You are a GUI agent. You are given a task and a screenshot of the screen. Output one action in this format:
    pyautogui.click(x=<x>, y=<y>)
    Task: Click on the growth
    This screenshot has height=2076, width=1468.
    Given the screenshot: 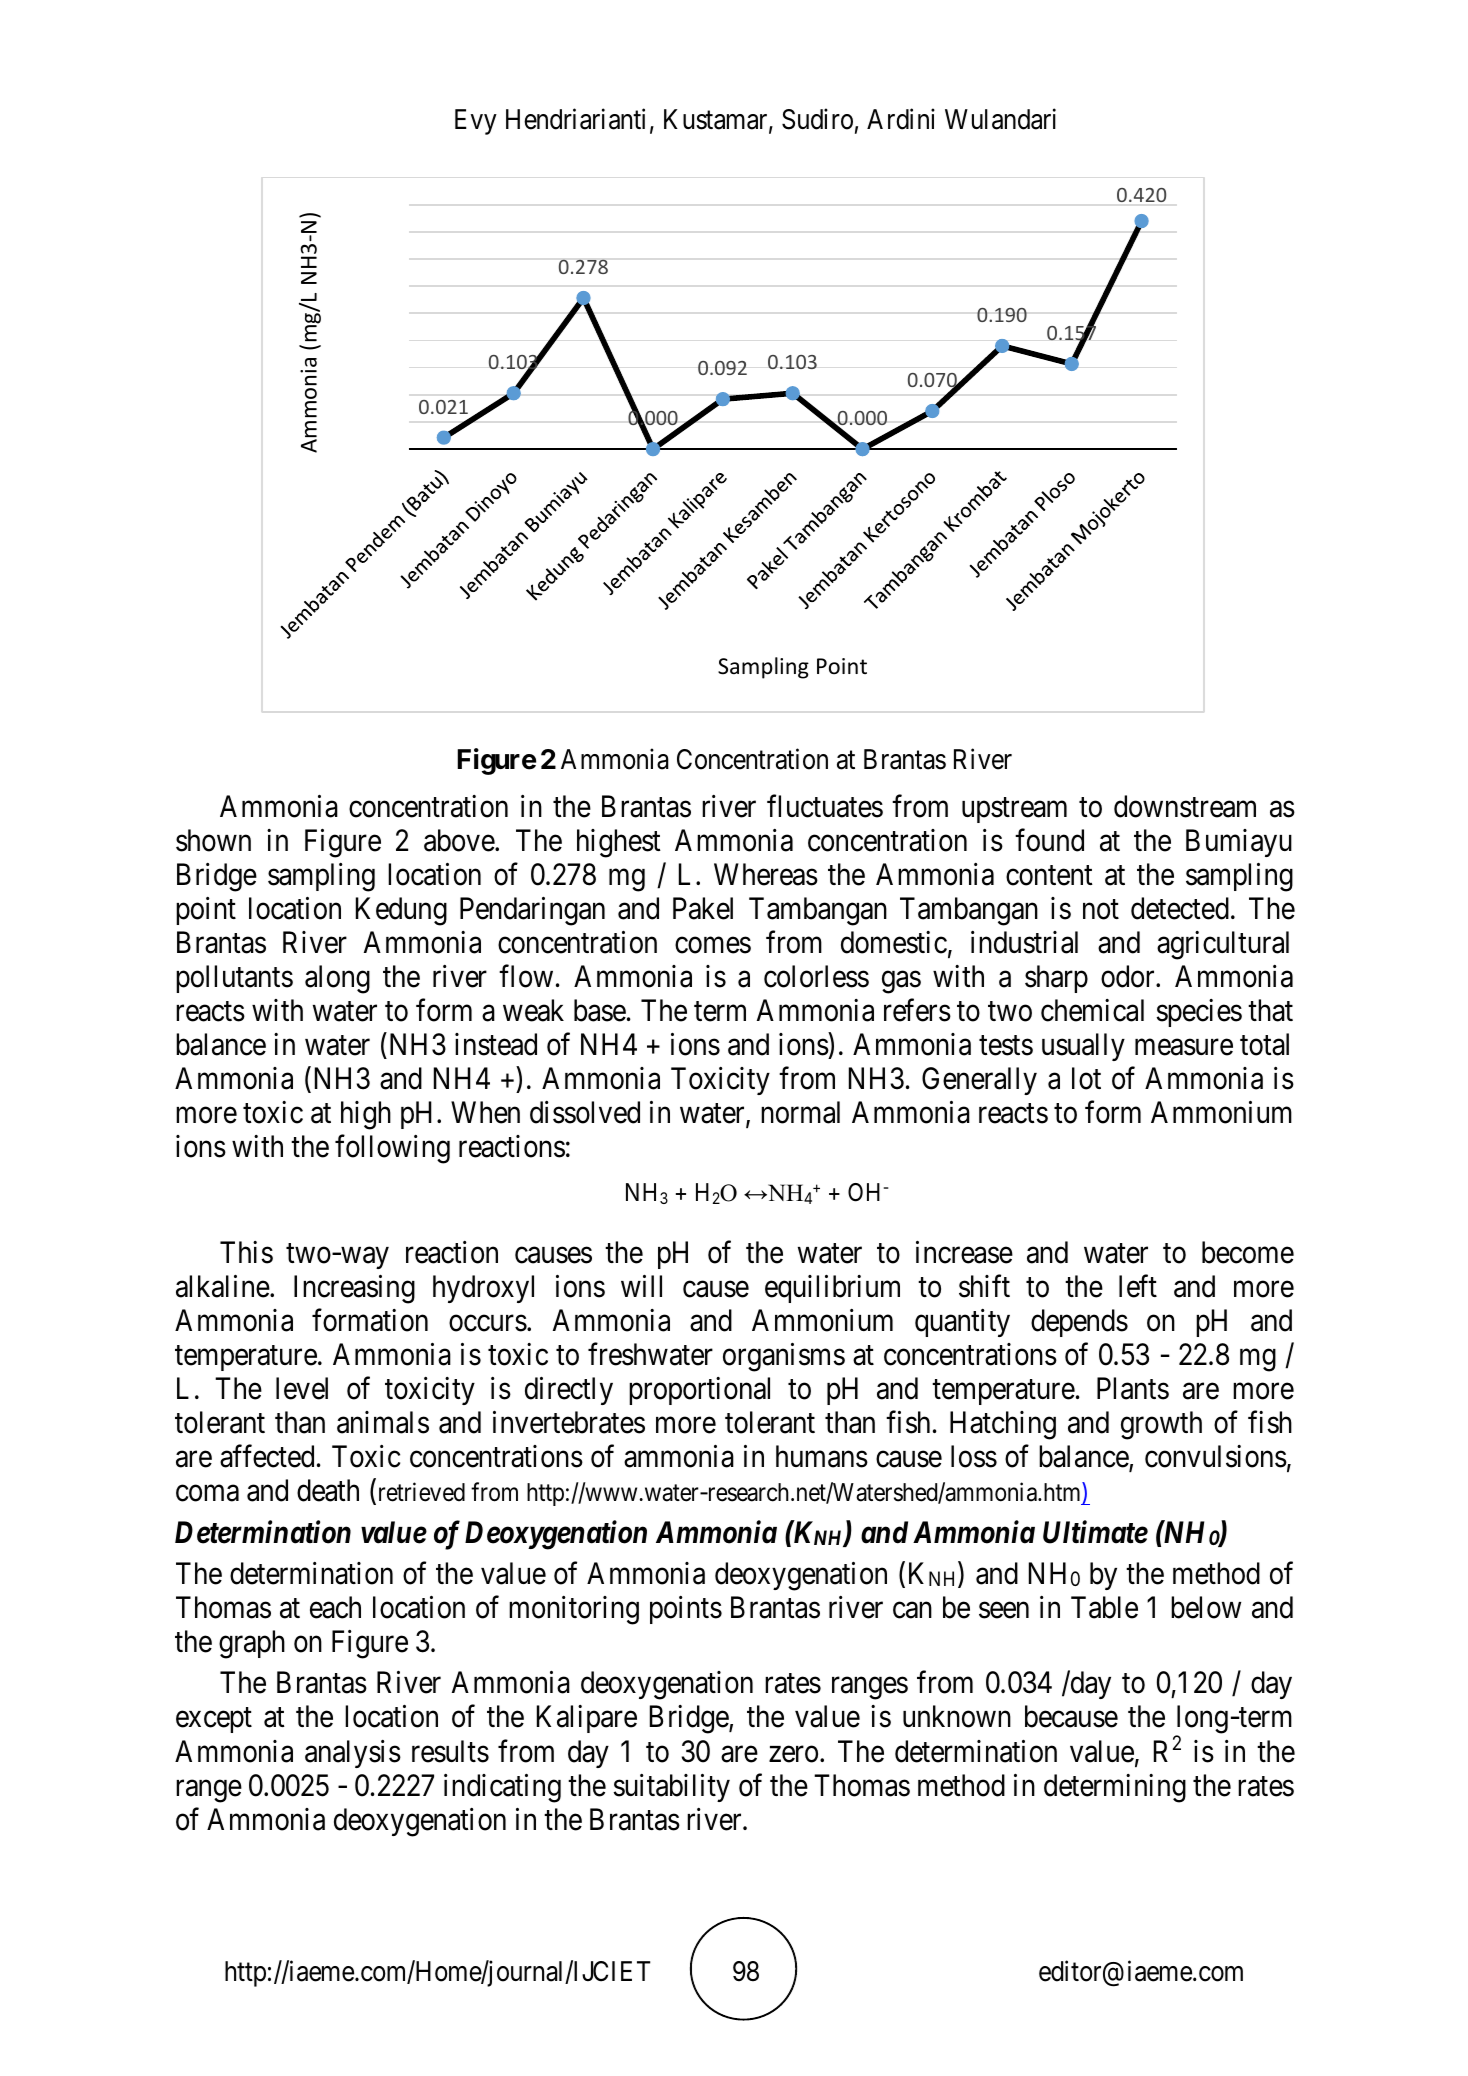 What is the action you would take?
    pyautogui.click(x=1161, y=1425)
